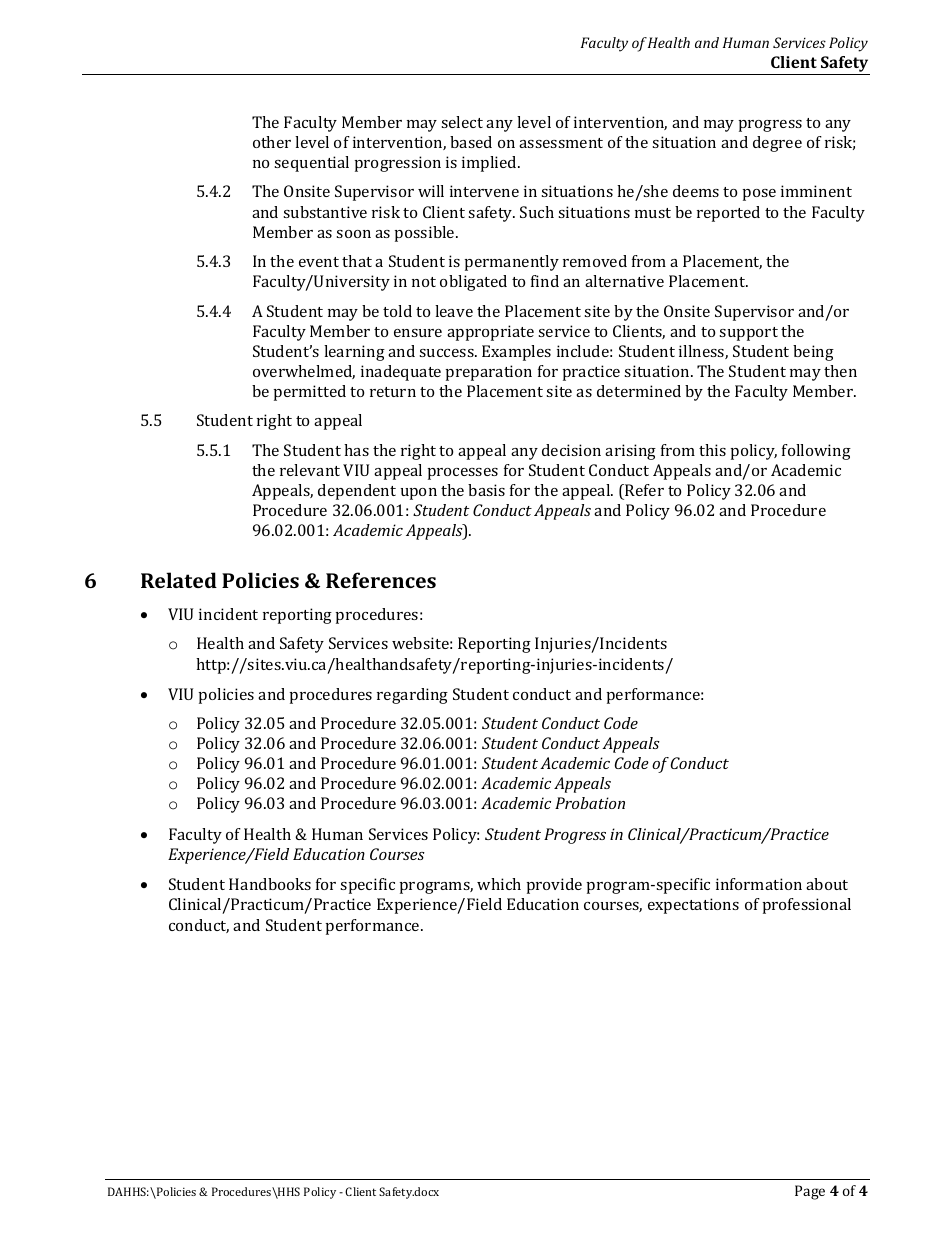  What do you see at coordinates (712, 450) in the document?
I see `this` at bounding box center [712, 450].
